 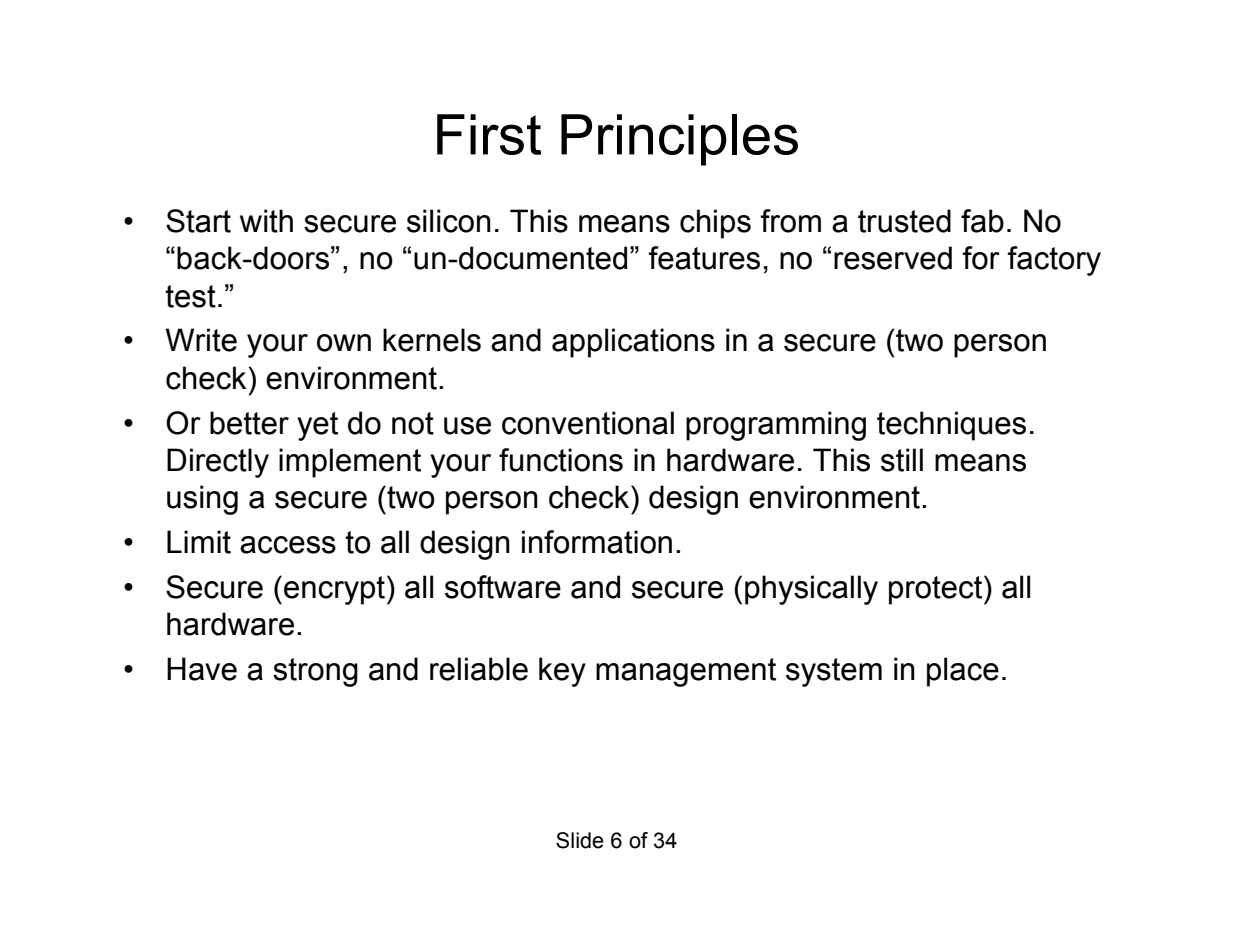 I want to click on place, so click(x=963, y=672).
